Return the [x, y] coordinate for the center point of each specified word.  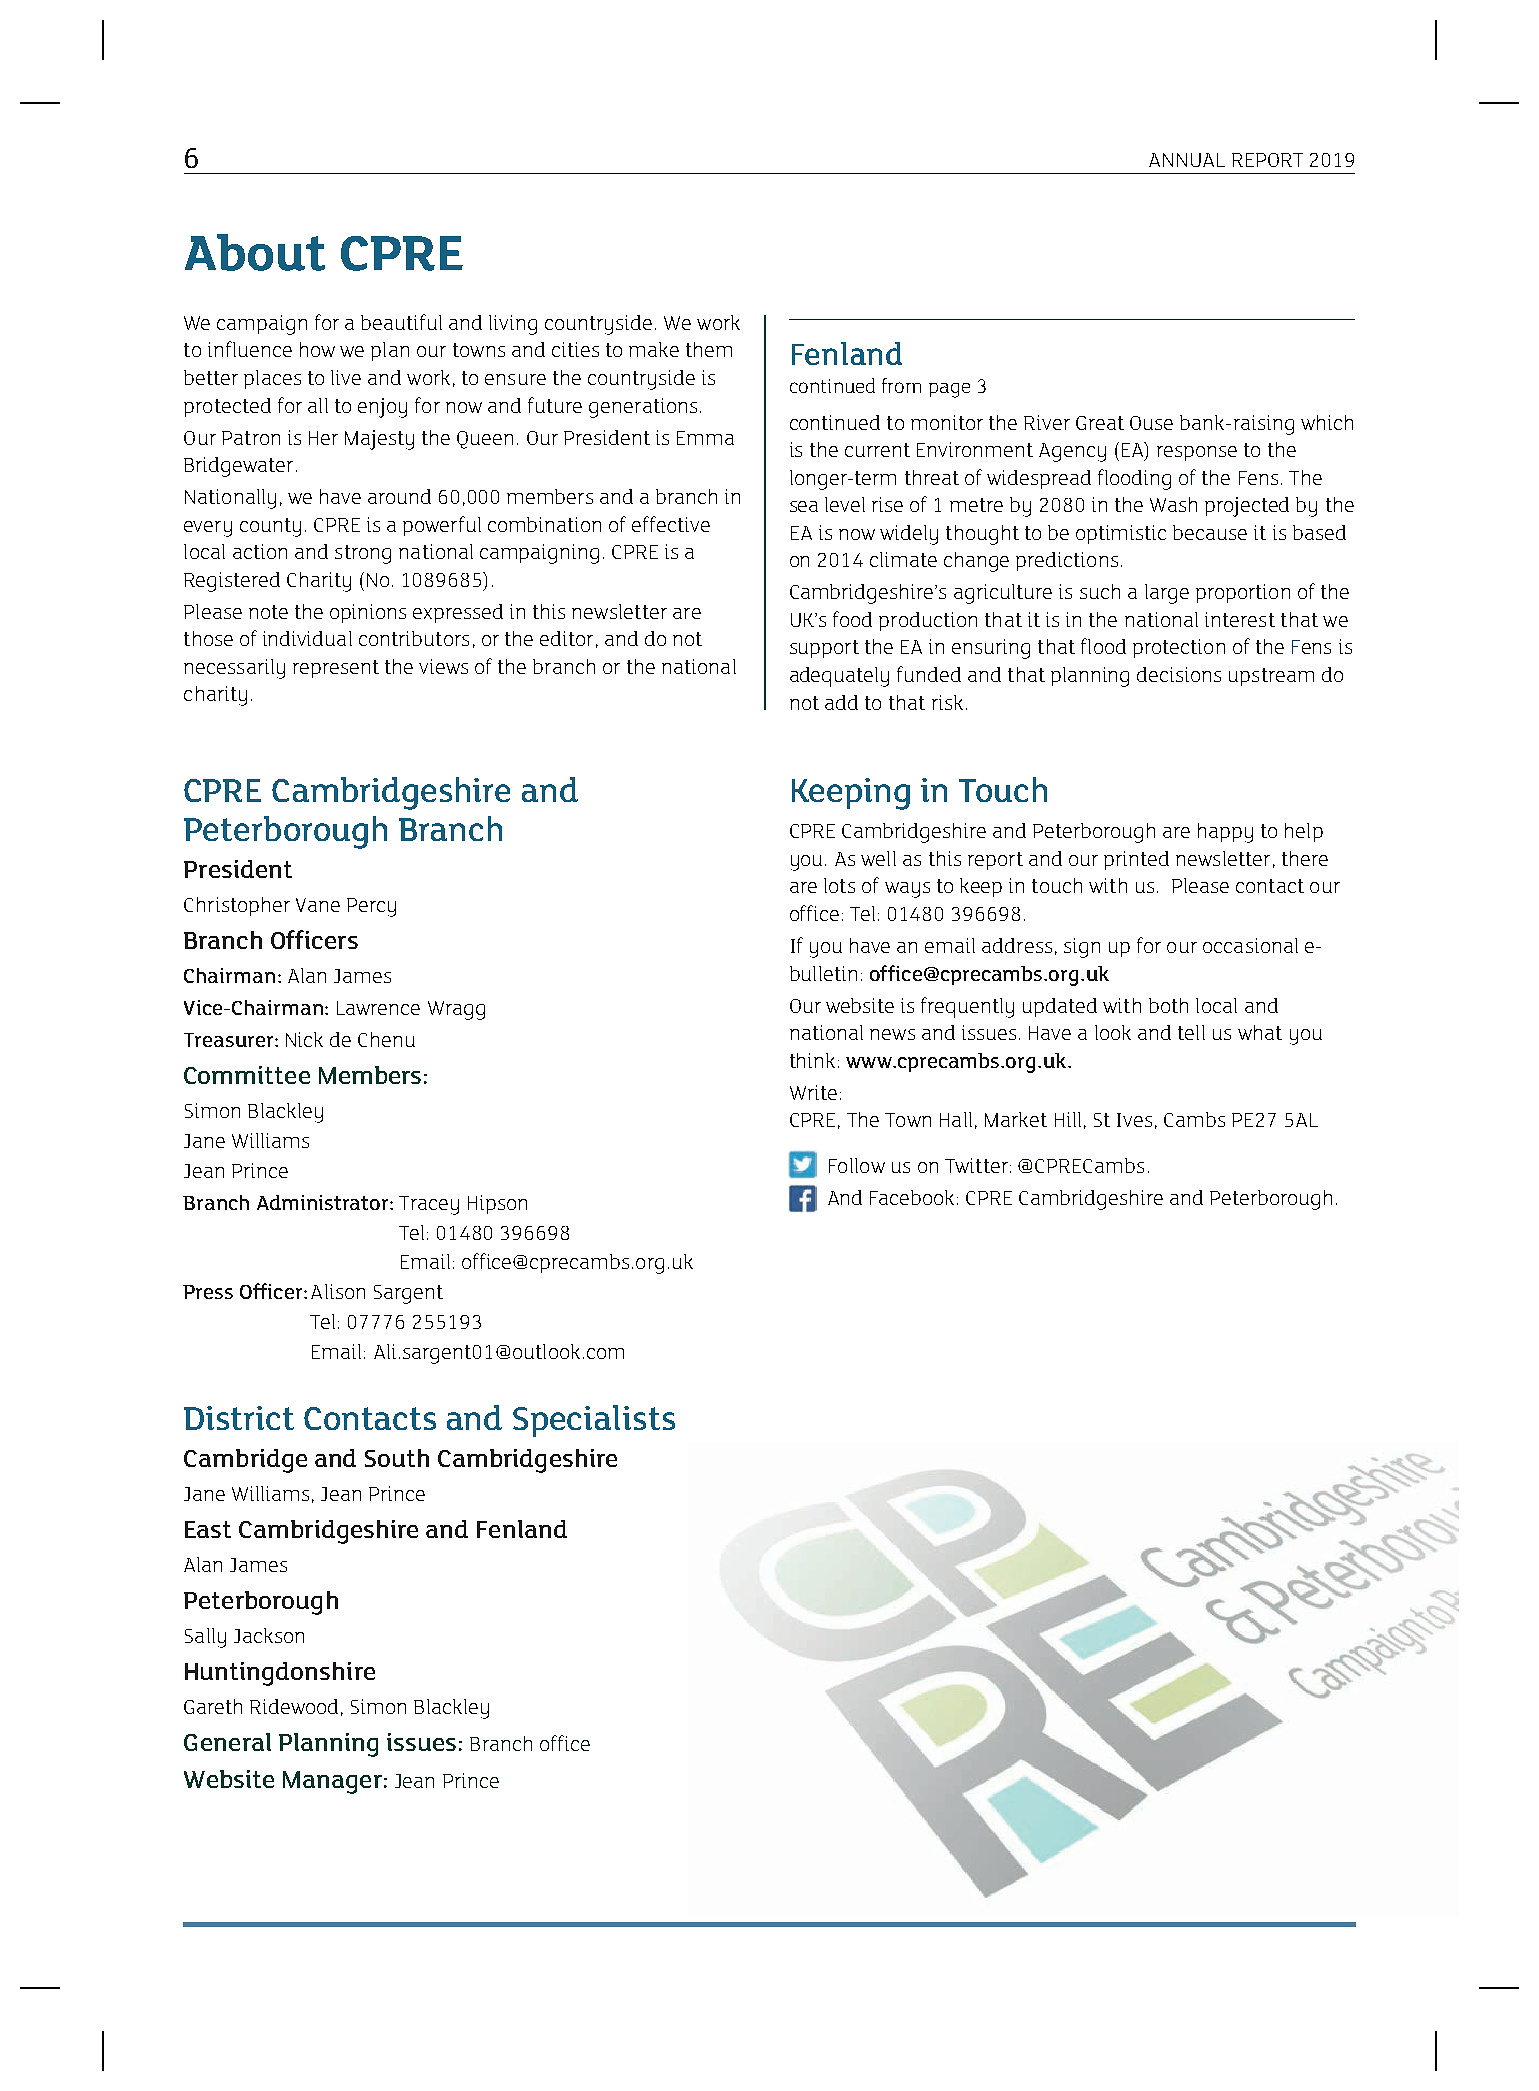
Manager [332, 1782]
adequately [839, 677]
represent [336, 669]
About [255, 252]
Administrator [324, 1202]
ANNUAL [1187, 160]
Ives [1134, 1120]
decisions [1179, 674]
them [709, 349]
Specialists [594, 1421]
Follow [857, 1165]
